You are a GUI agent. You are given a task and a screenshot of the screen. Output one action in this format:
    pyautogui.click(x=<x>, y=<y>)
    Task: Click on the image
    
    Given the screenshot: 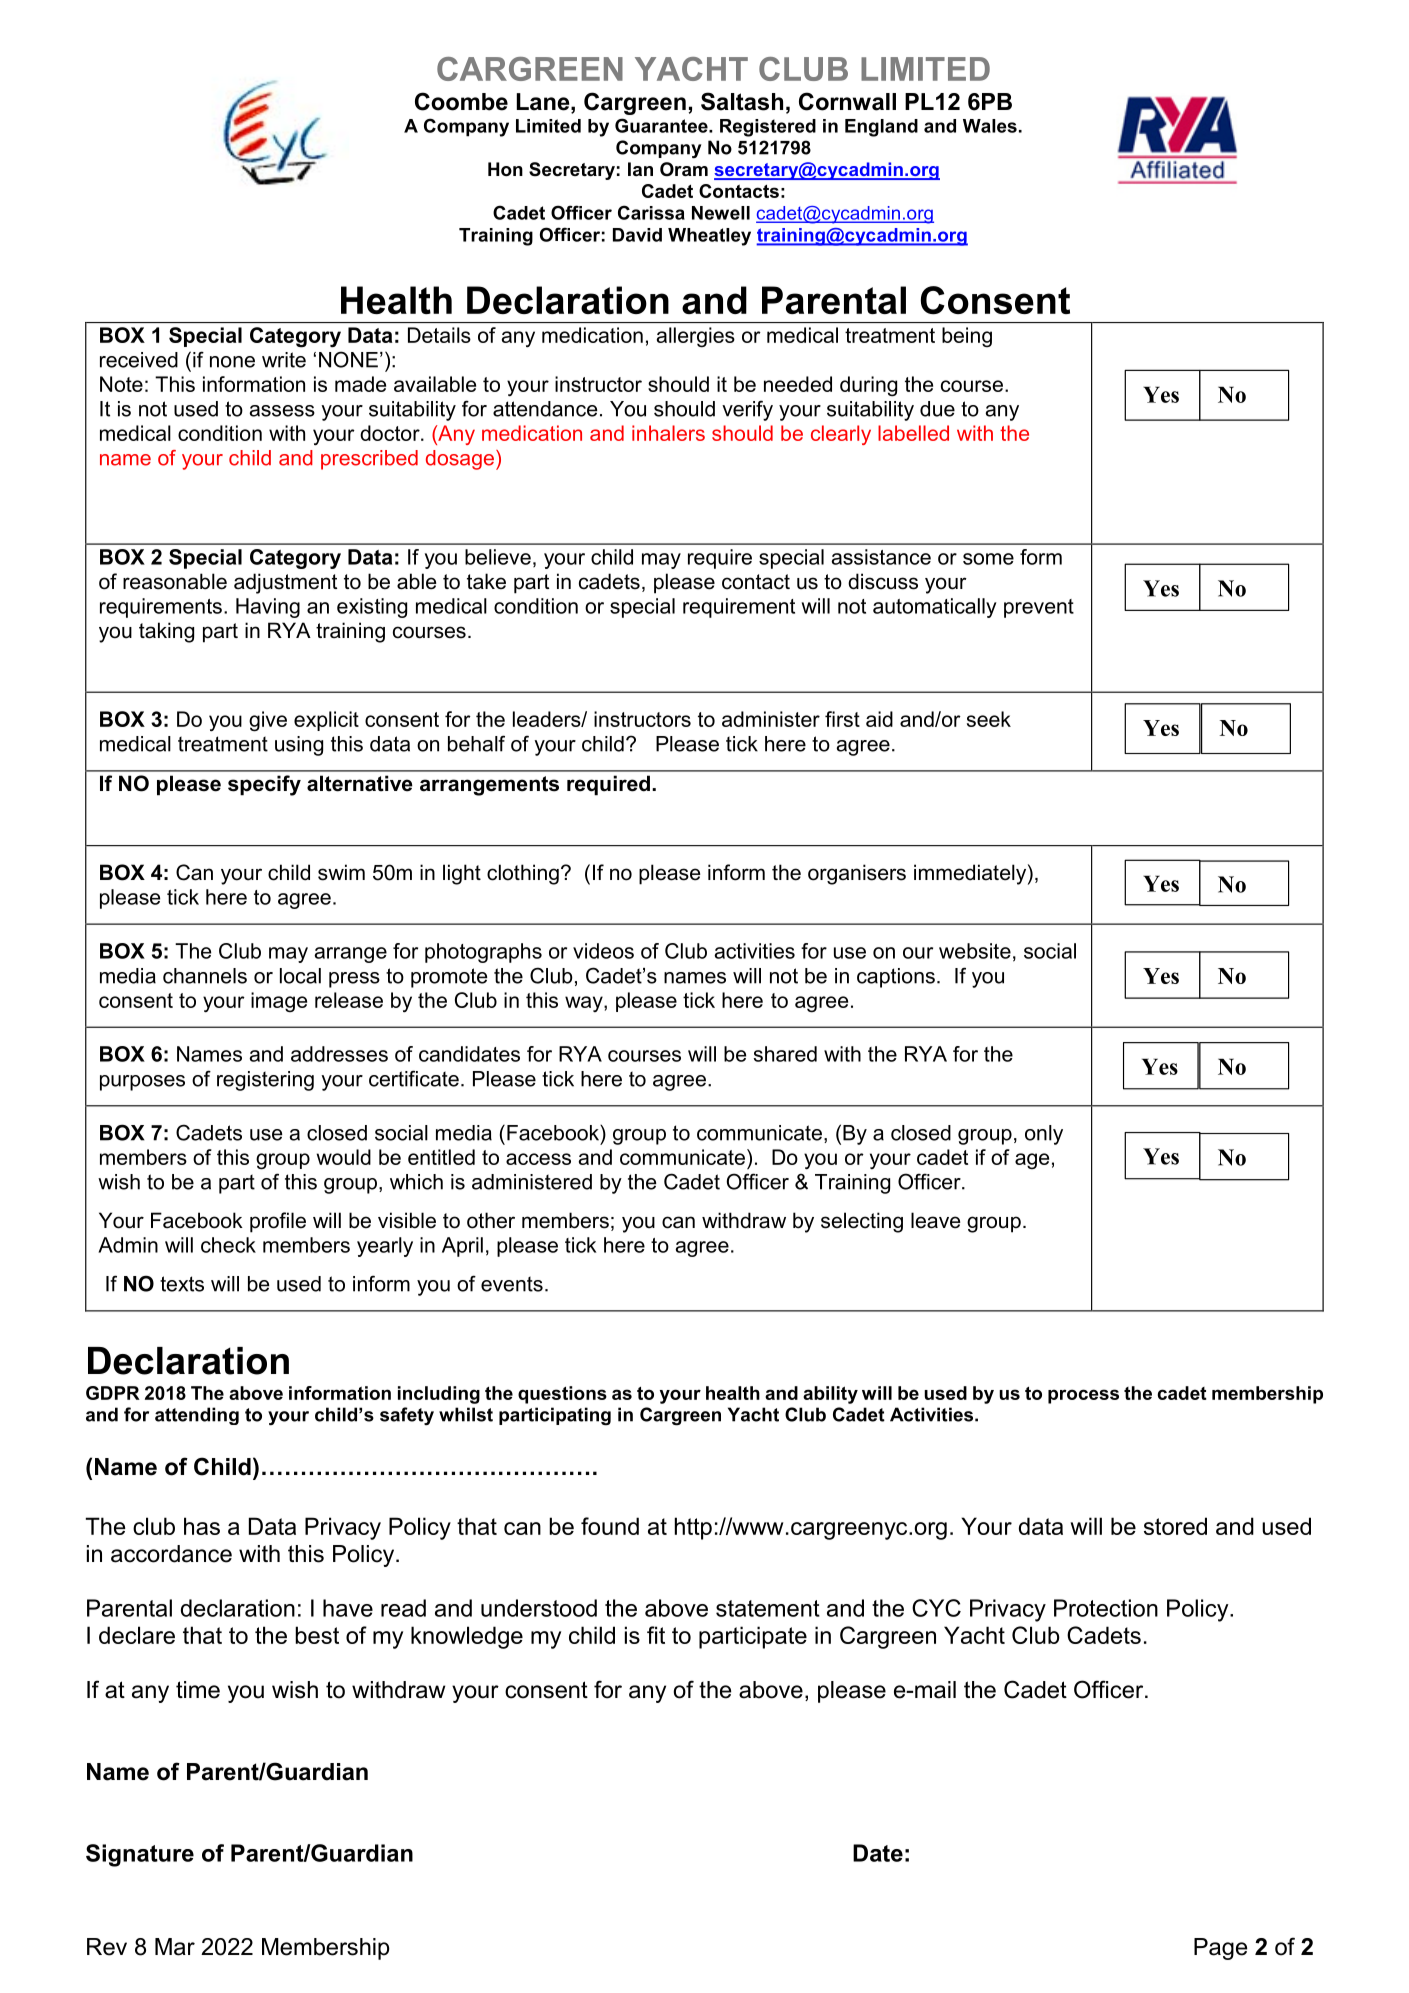 What is the action you would take?
    pyautogui.click(x=279, y=1002)
